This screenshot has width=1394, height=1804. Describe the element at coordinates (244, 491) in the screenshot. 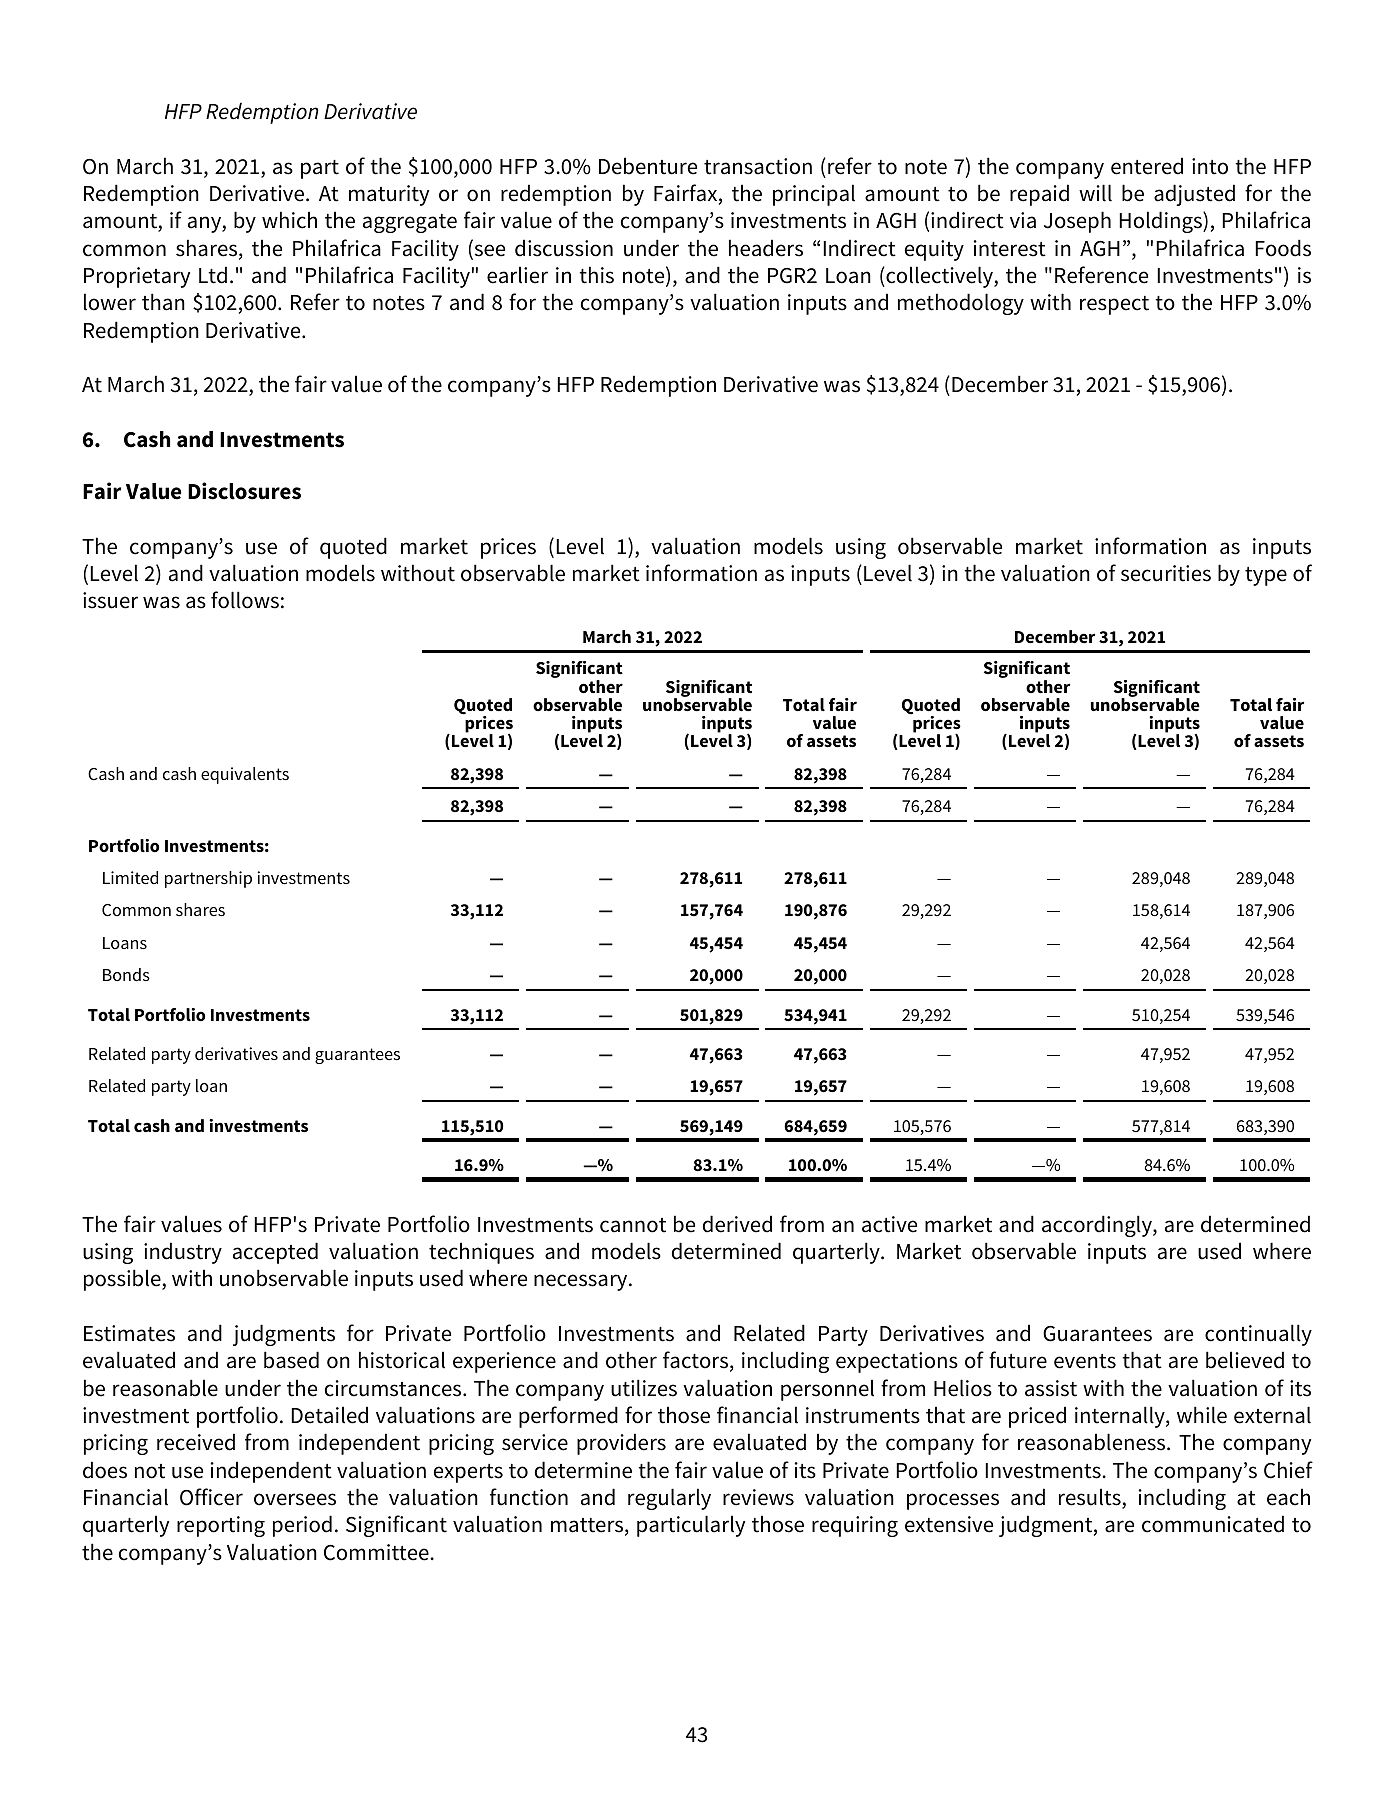

I see `Disclosures` at that location.
